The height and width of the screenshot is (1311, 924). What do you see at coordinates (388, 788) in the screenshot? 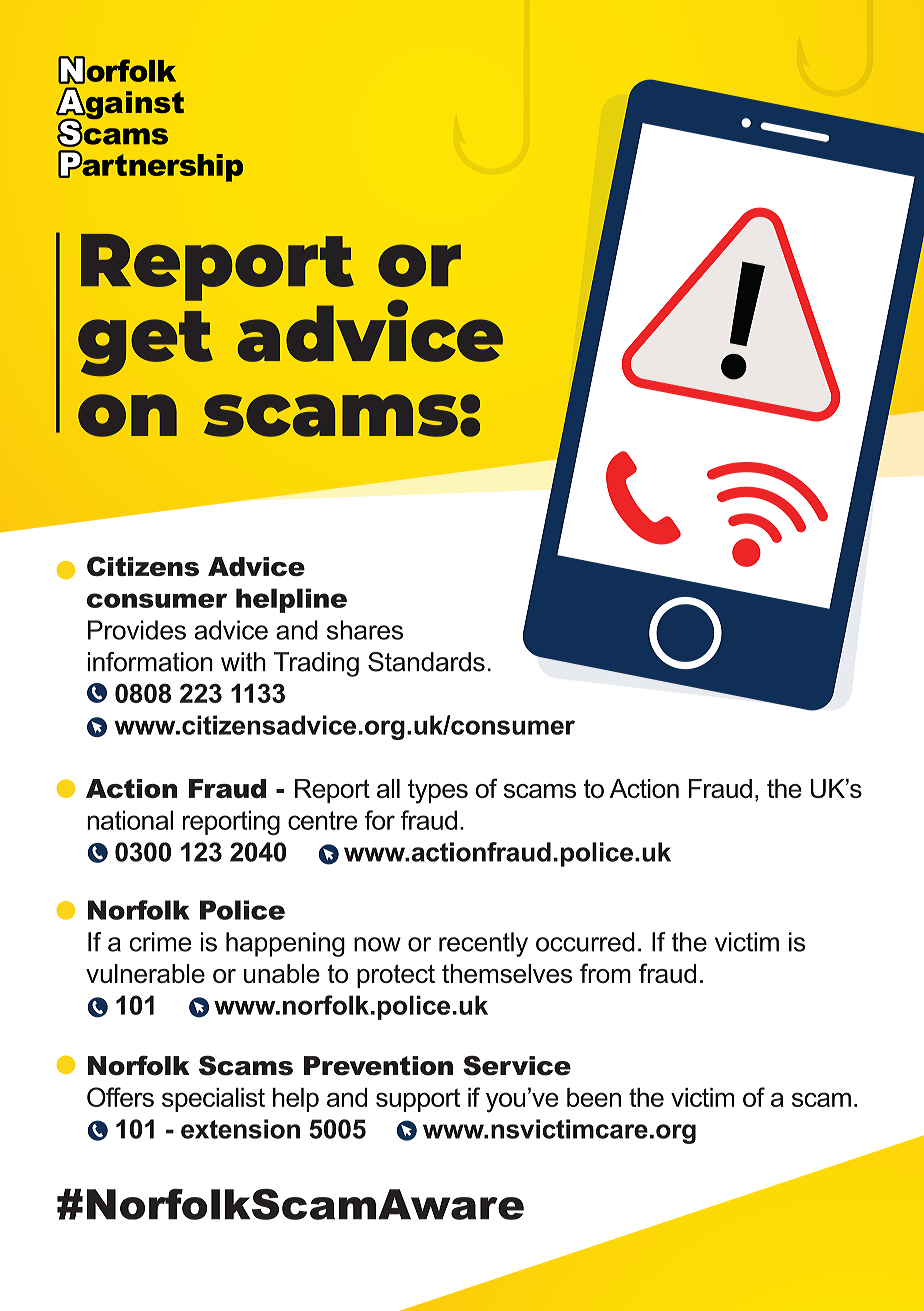
I see `all` at bounding box center [388, 788].
